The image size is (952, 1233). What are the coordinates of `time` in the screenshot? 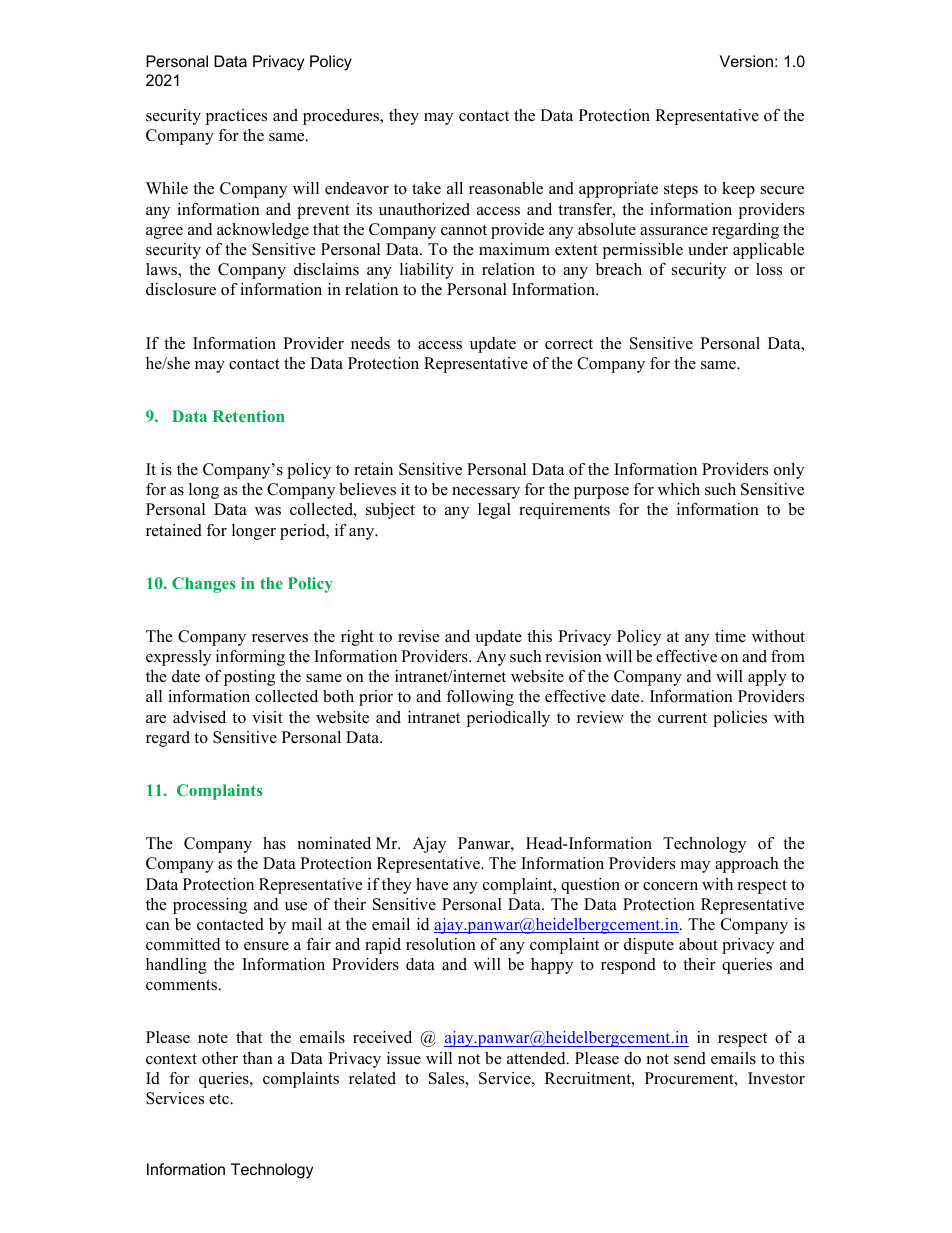 It's located at (730, 636).
